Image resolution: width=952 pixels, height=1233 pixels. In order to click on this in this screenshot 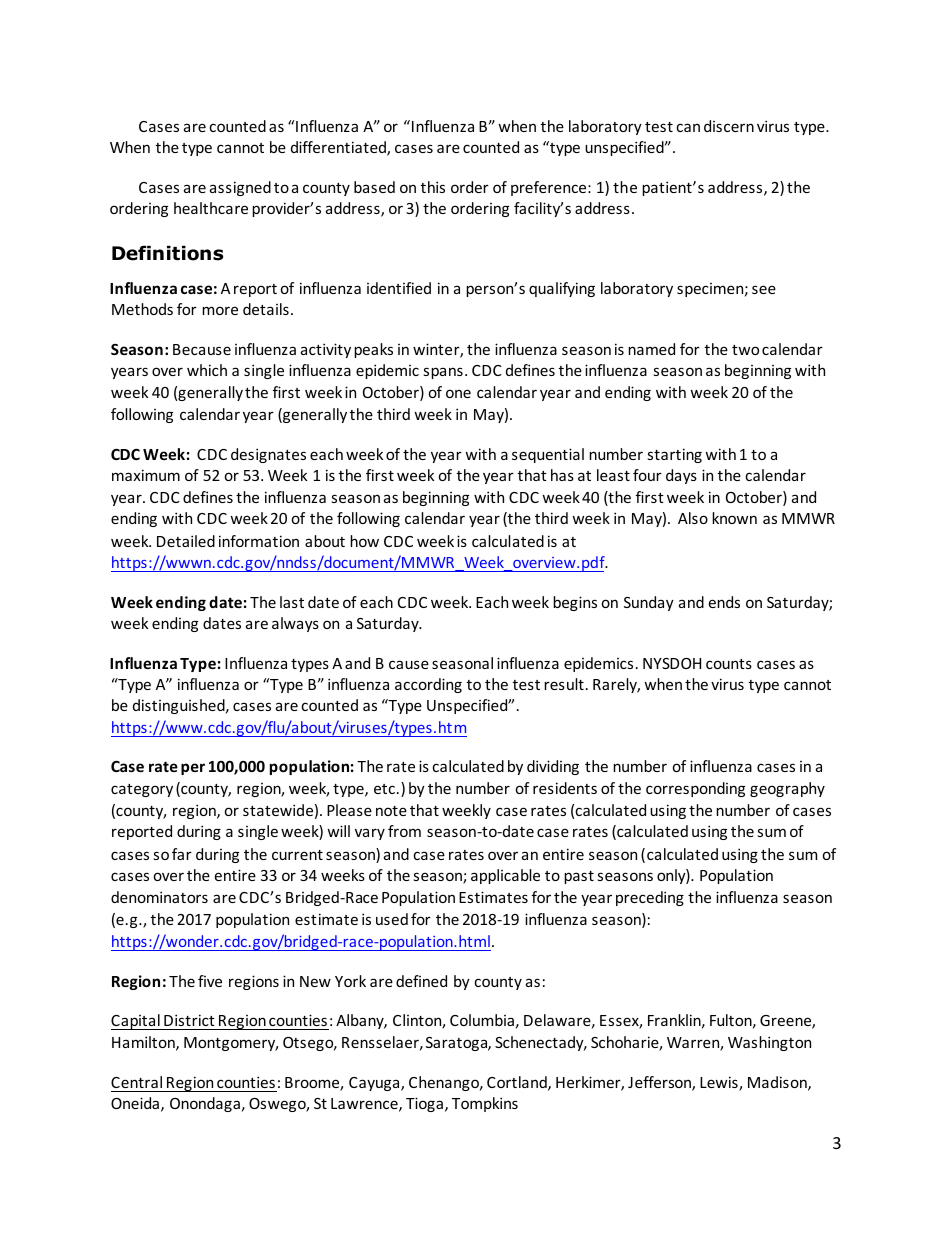, I will do `click(433, 187)`.
